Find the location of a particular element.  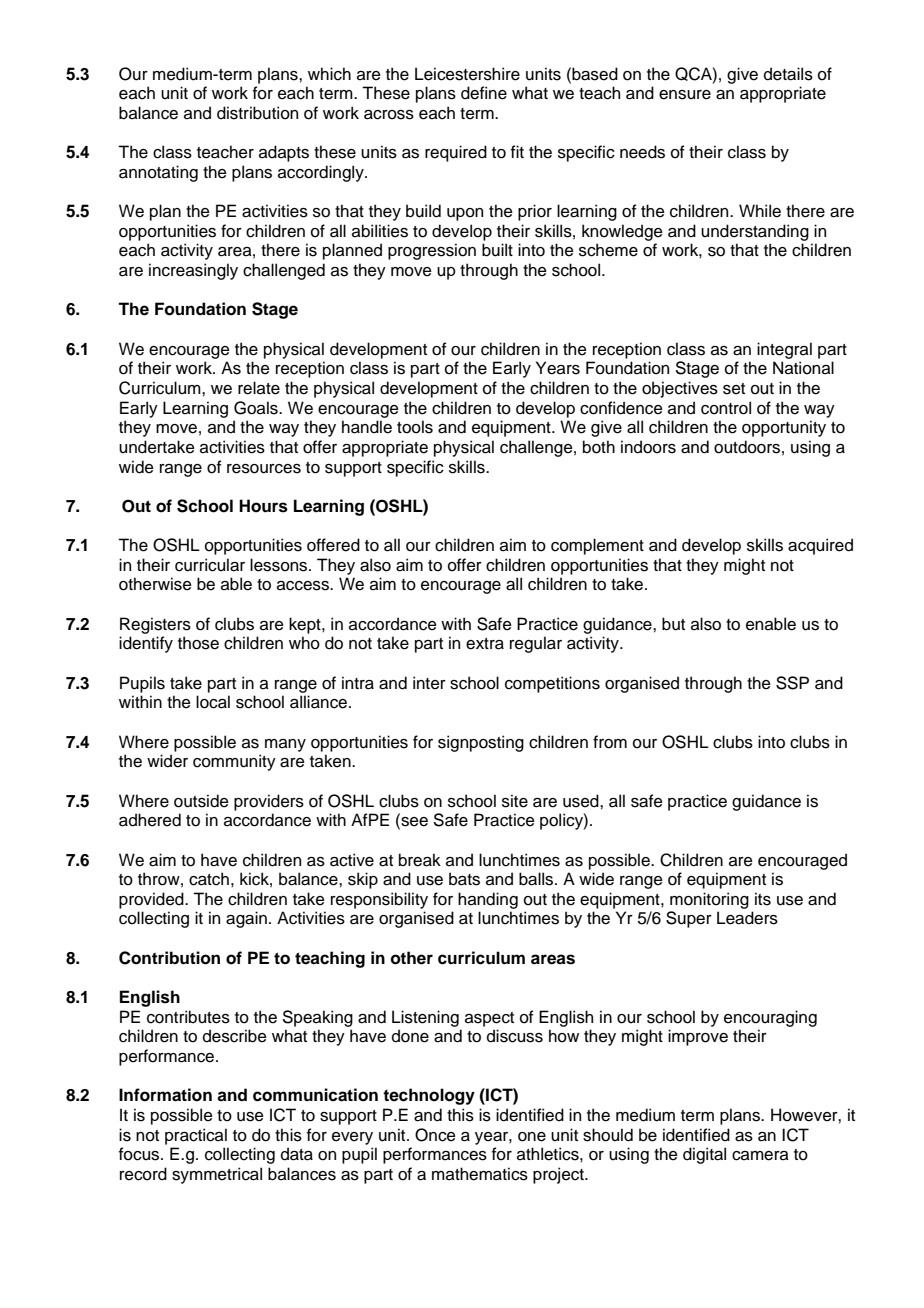

set is located at coordinates (734, 389).
